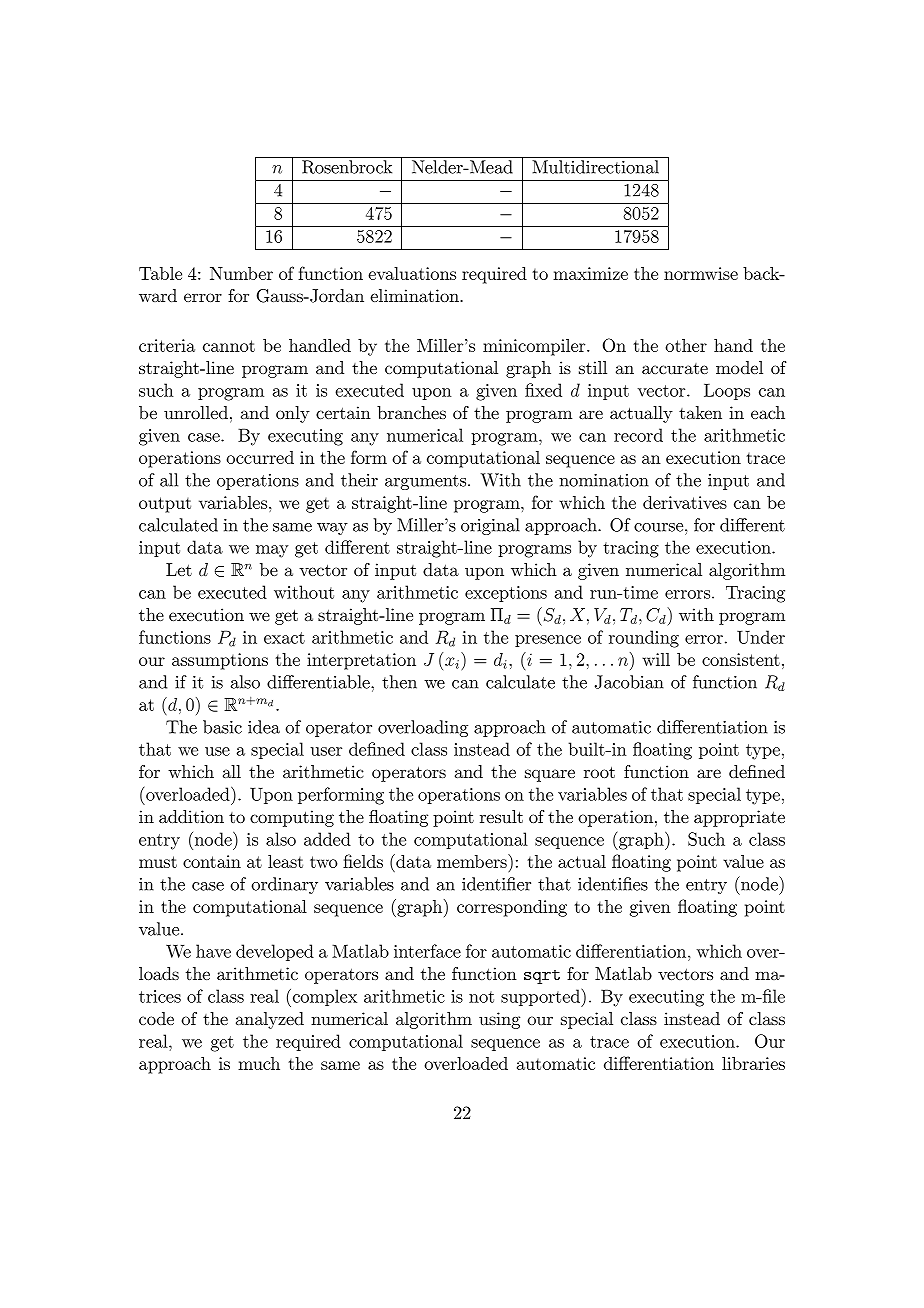 This image has height=1308, width=924. What do you see at coordinates (499, 1020) in the image?
I see `using` at bounding box center [499, 1020].
